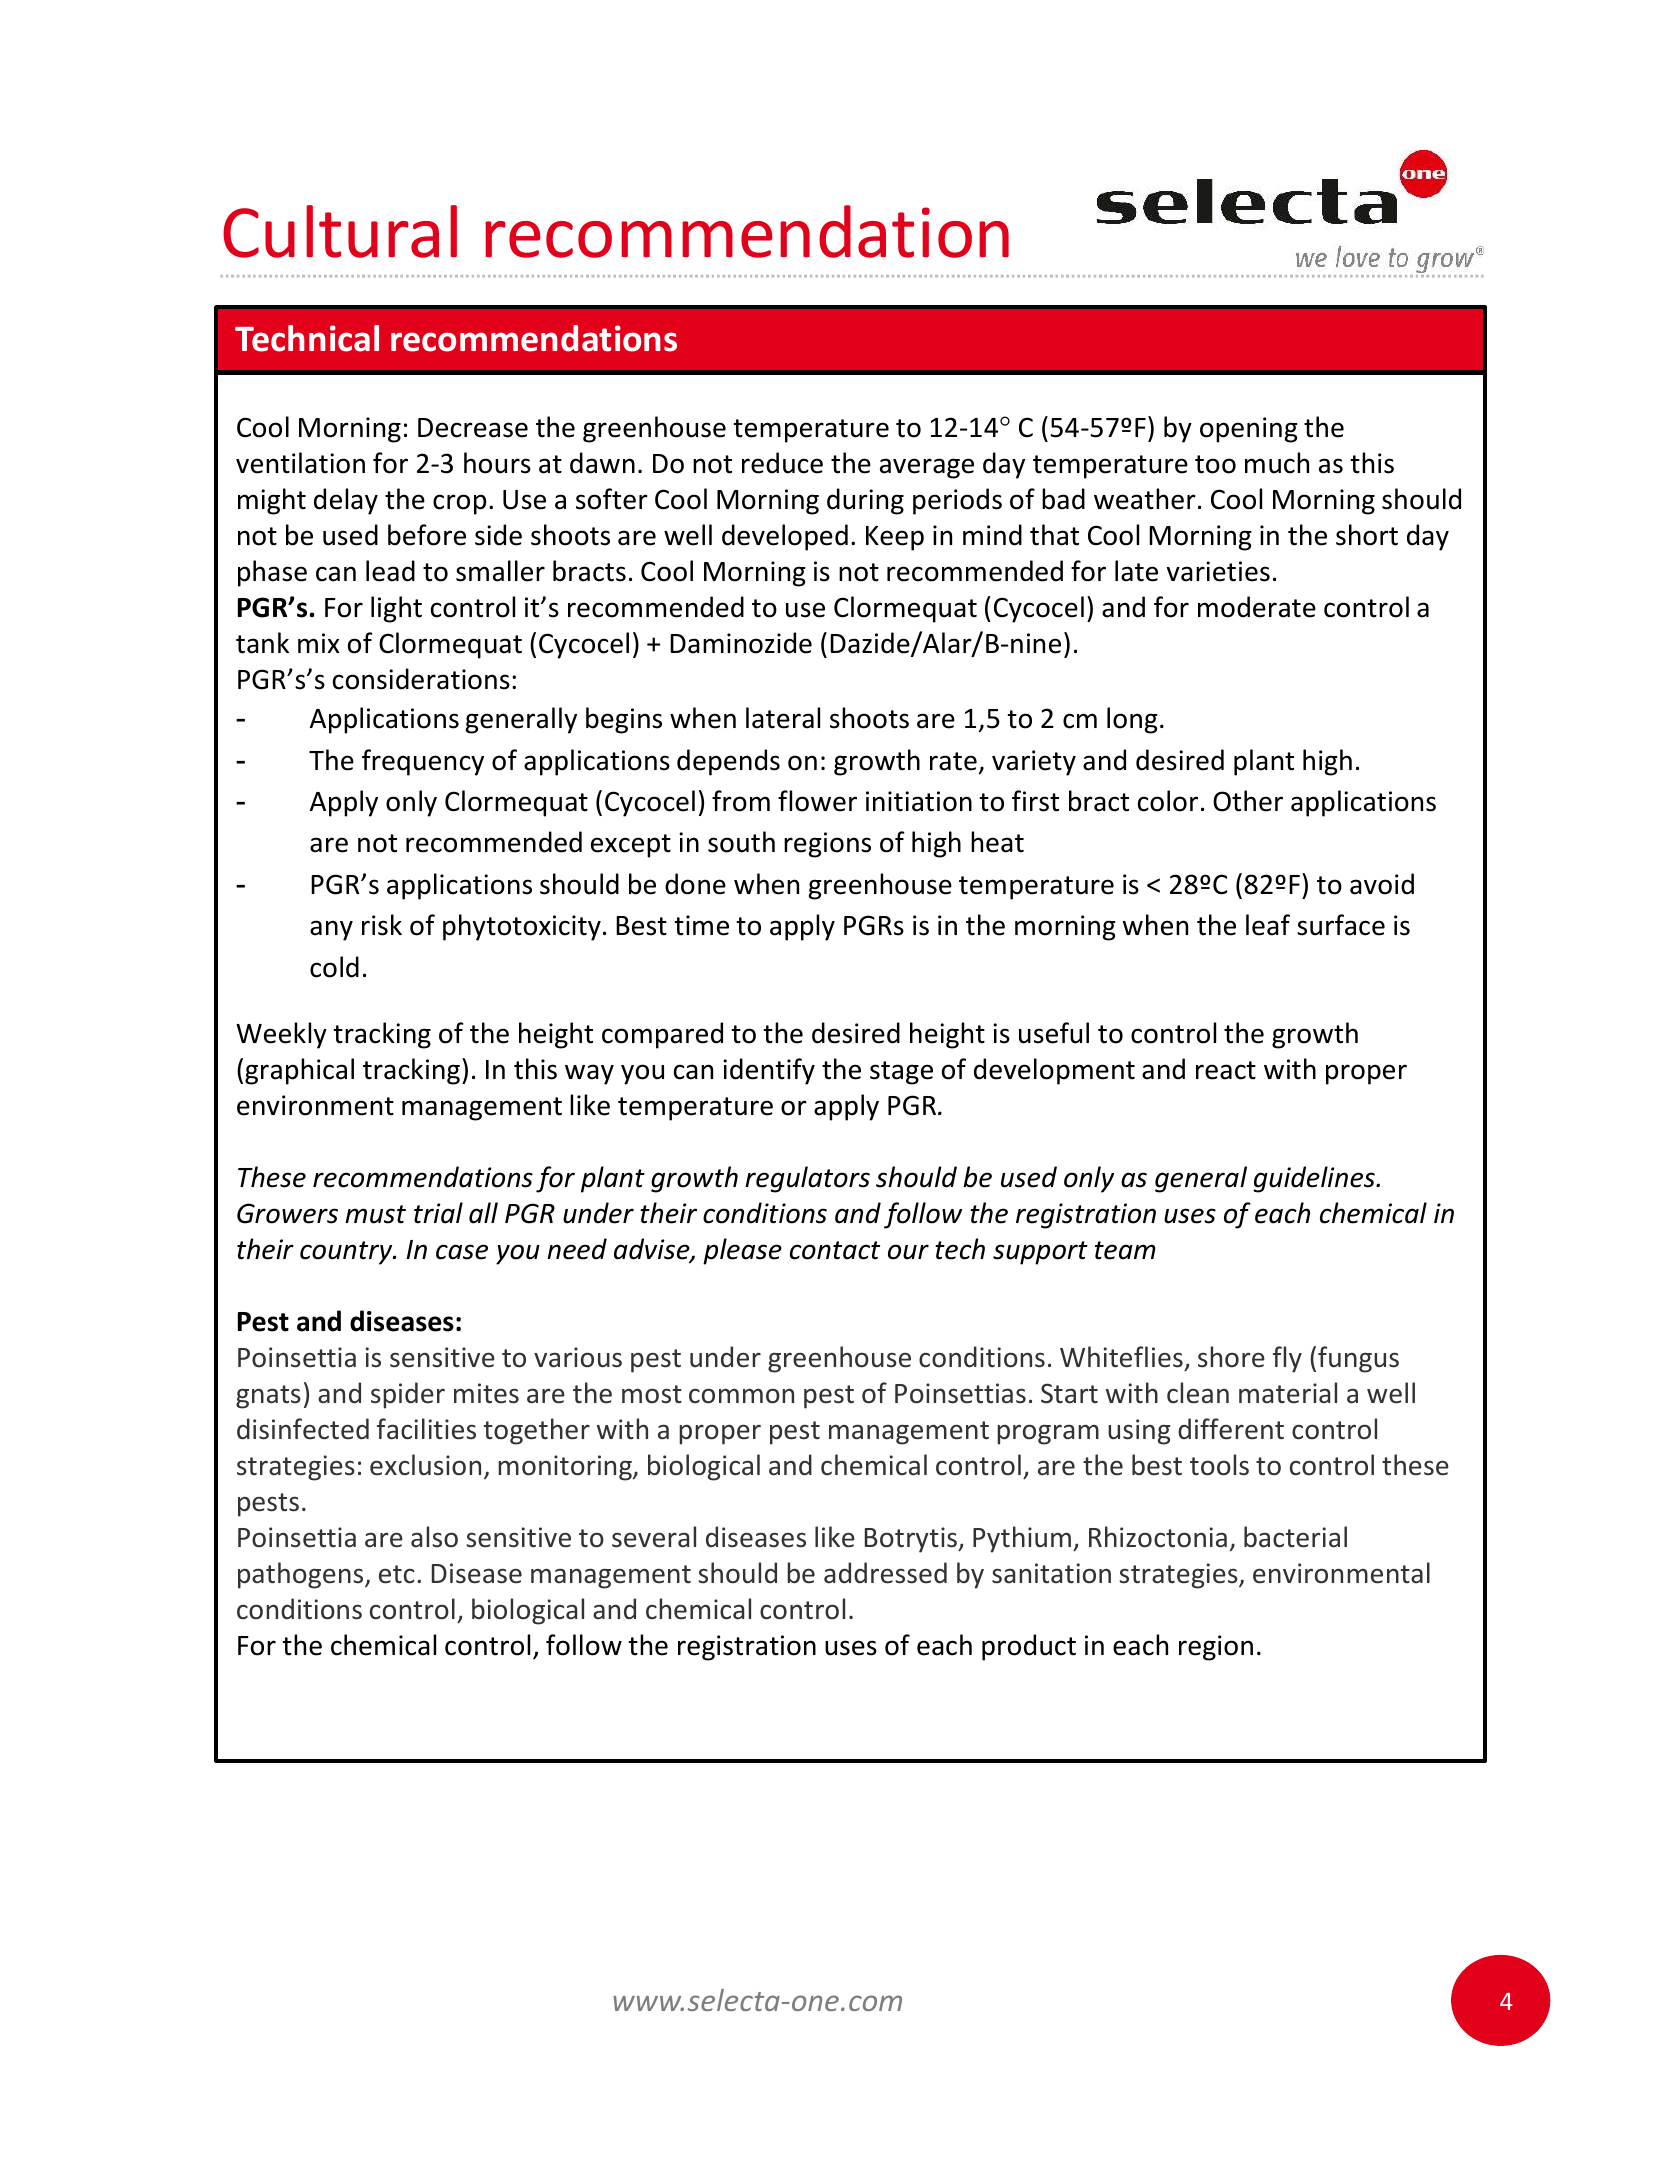 This screenshot has height=2161, width=1670. What do you see at coordinates (382, 925) in the screenshot?
I see `risk` at bounding box center [382, 925].
